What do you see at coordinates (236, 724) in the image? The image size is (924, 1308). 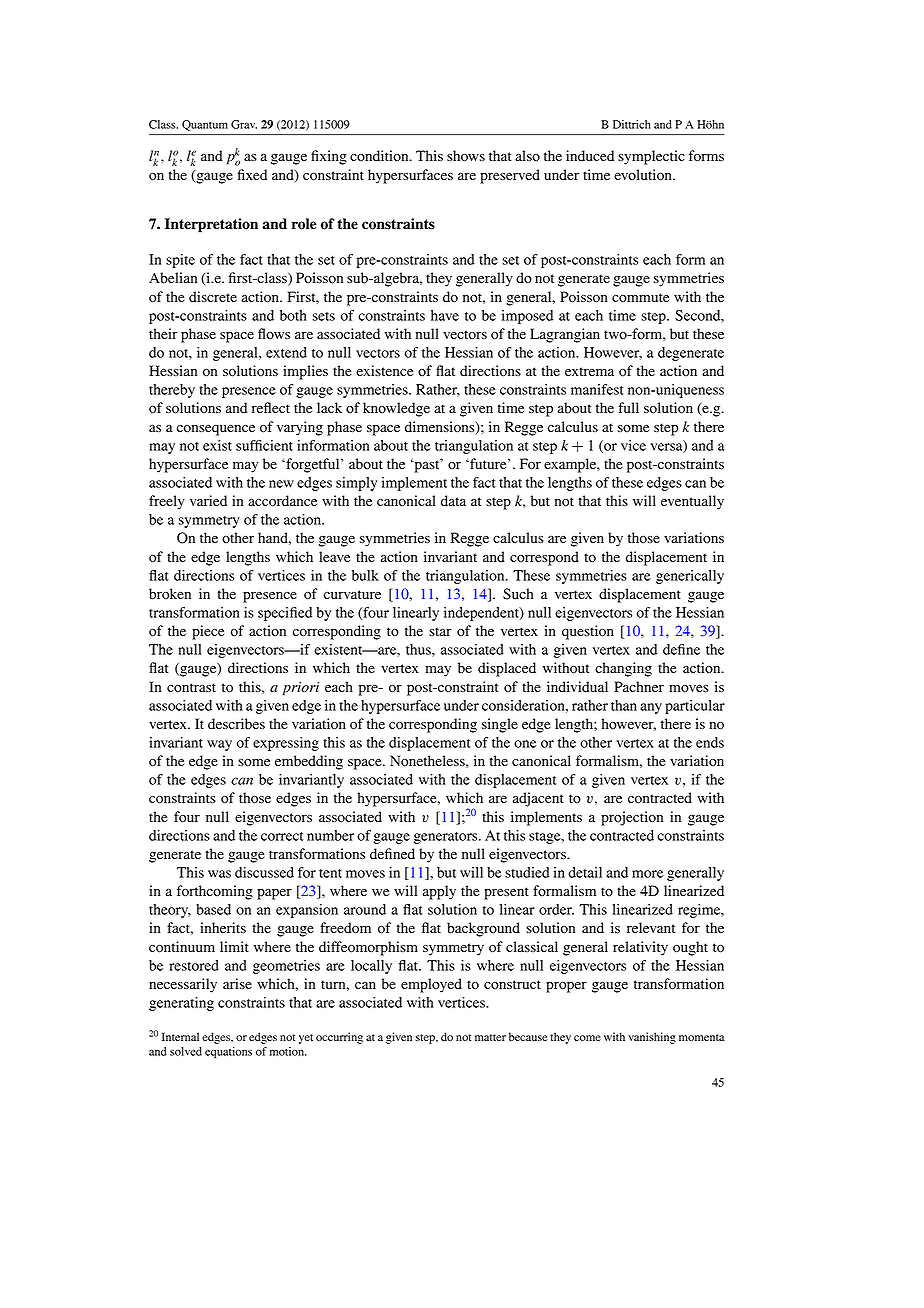 I see `describes` at bounding box center [236, 724].
